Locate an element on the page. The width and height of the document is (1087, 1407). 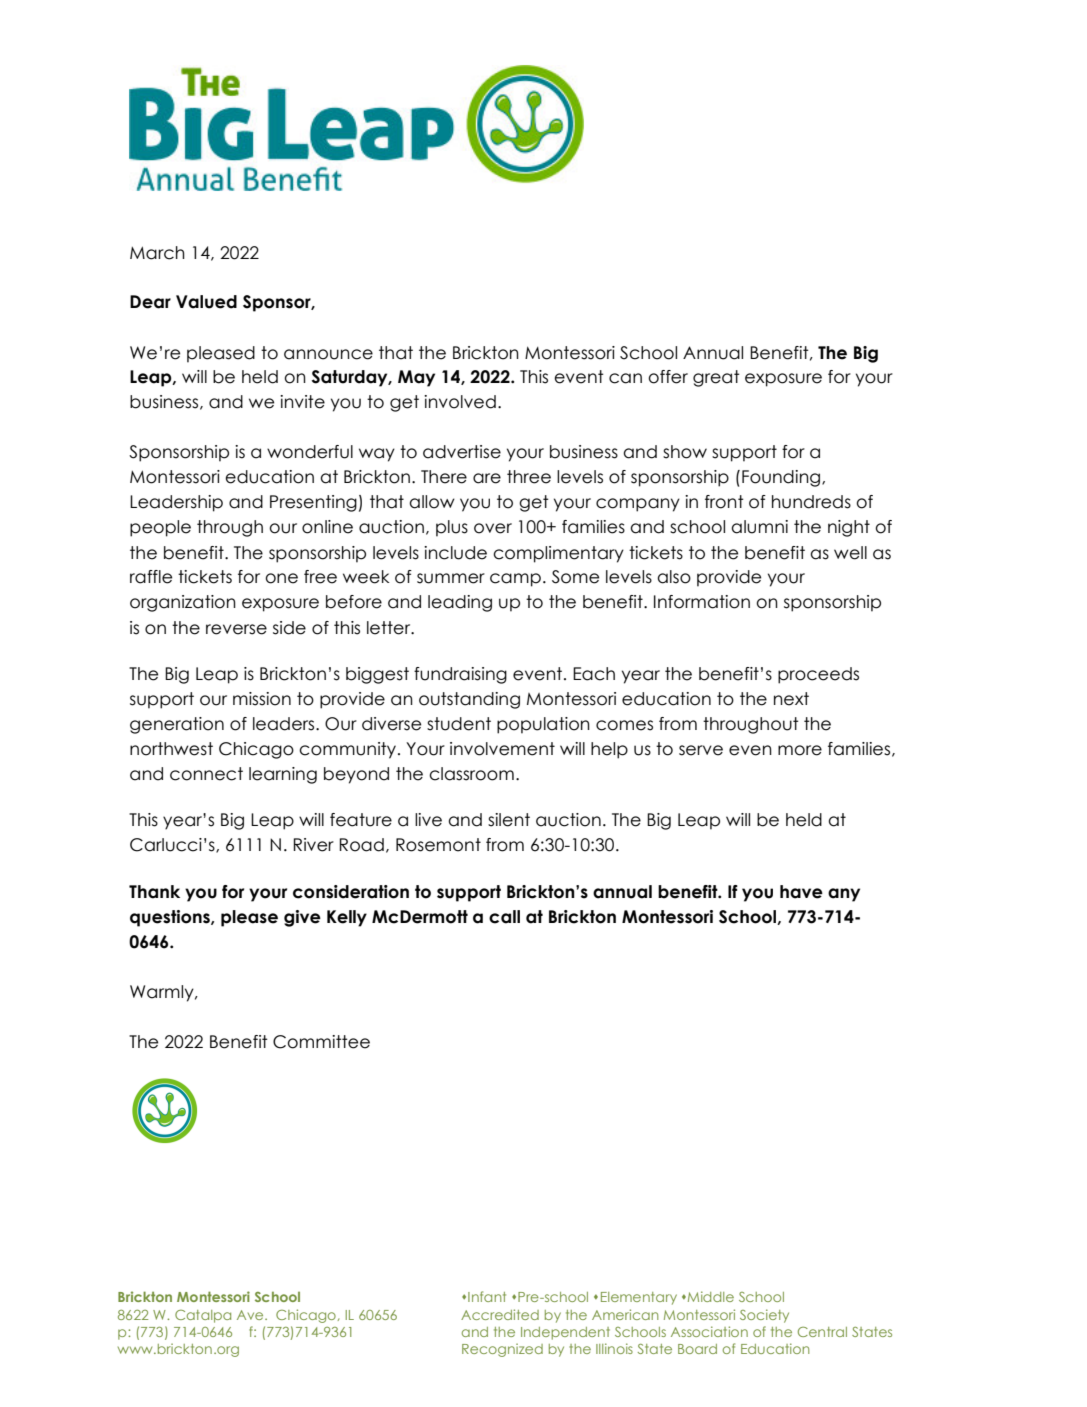
May is located at coordinates (416, 378).
